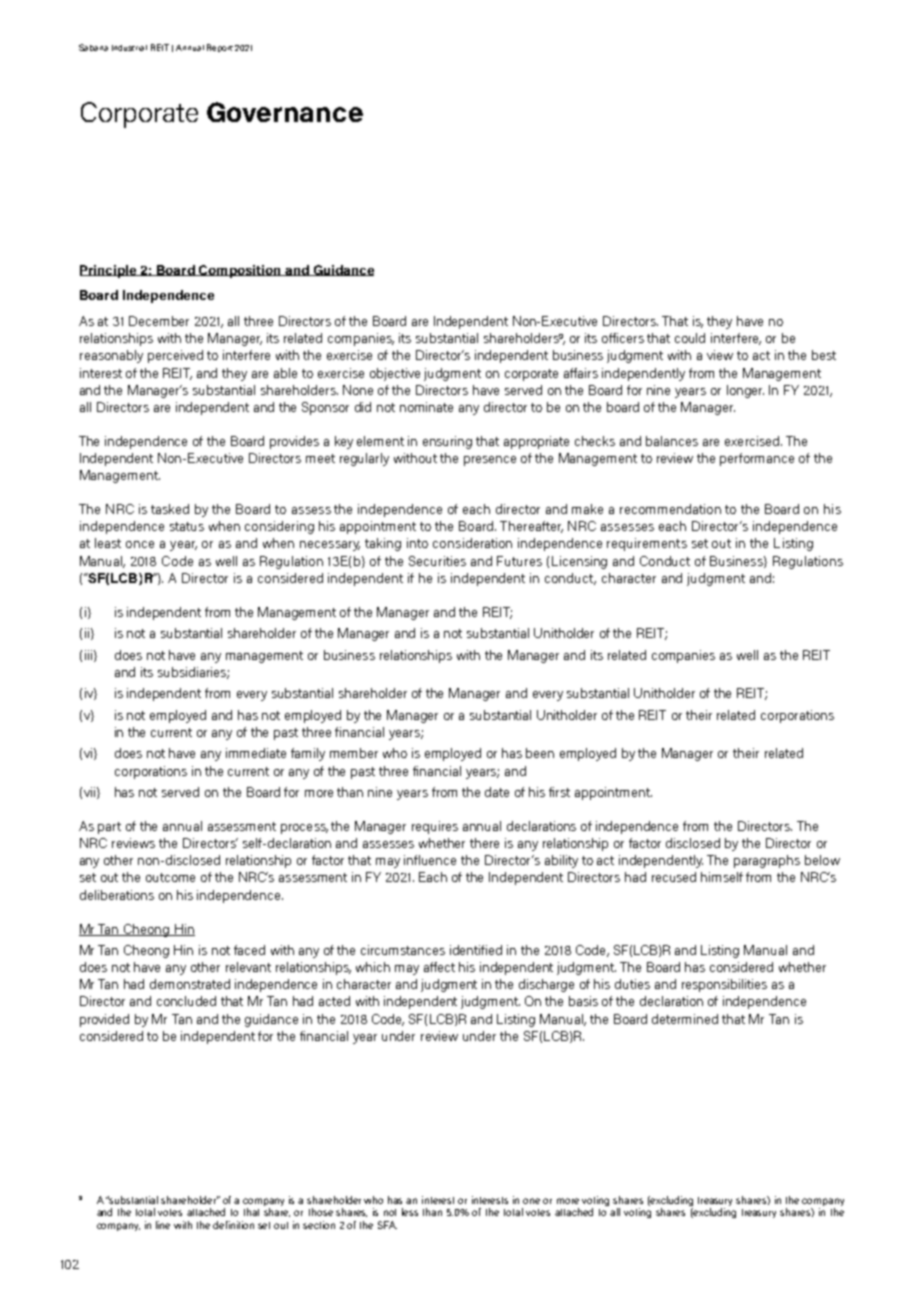 The image size is (924, 1308). What do you see at coordinates (437, 561) in the image?
I see `Securities` at bounding box center [437, 561].
